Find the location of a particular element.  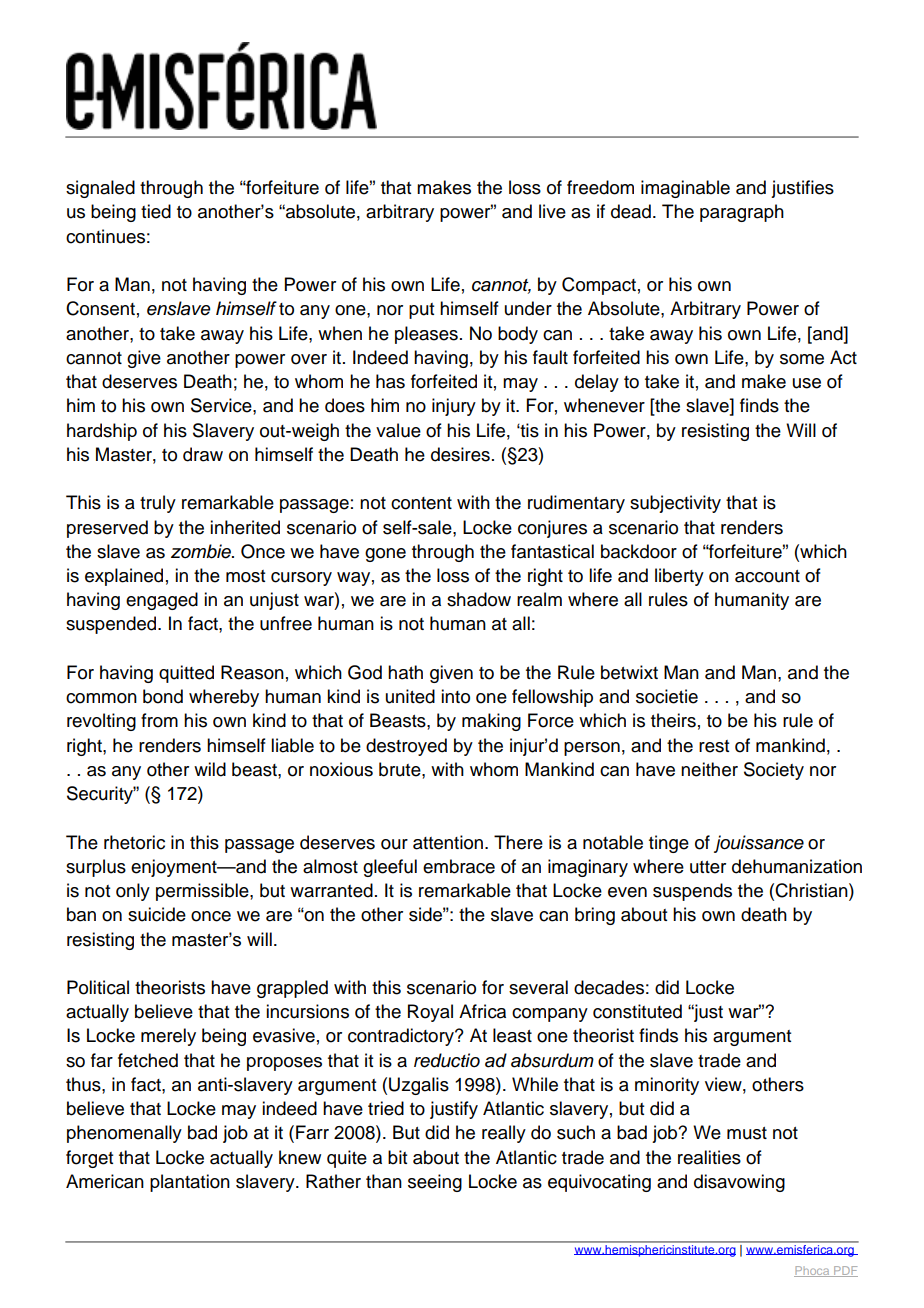

plantation is located at coordinates (190, 1183).
